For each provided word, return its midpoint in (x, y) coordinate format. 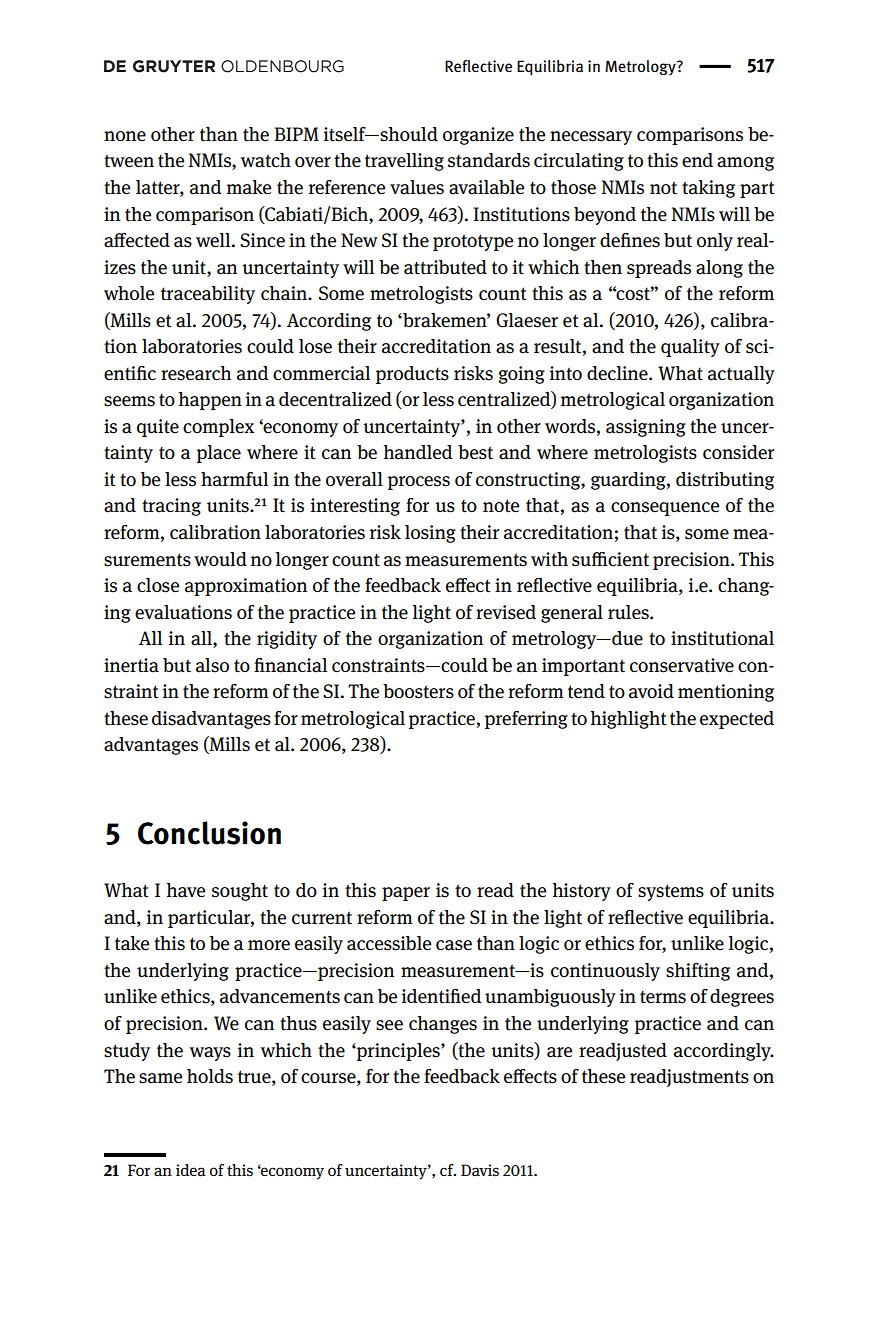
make (249, 187)
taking (708, 189)
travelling (404, 162)
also (212, 665)
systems (671, 892)
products (412, 375)
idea (191, 1170)
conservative (682, 665)
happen (210, 401)
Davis (480, 1170)
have (185, 890)
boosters (418, 691)
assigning (646, 428)
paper (406, 894)
